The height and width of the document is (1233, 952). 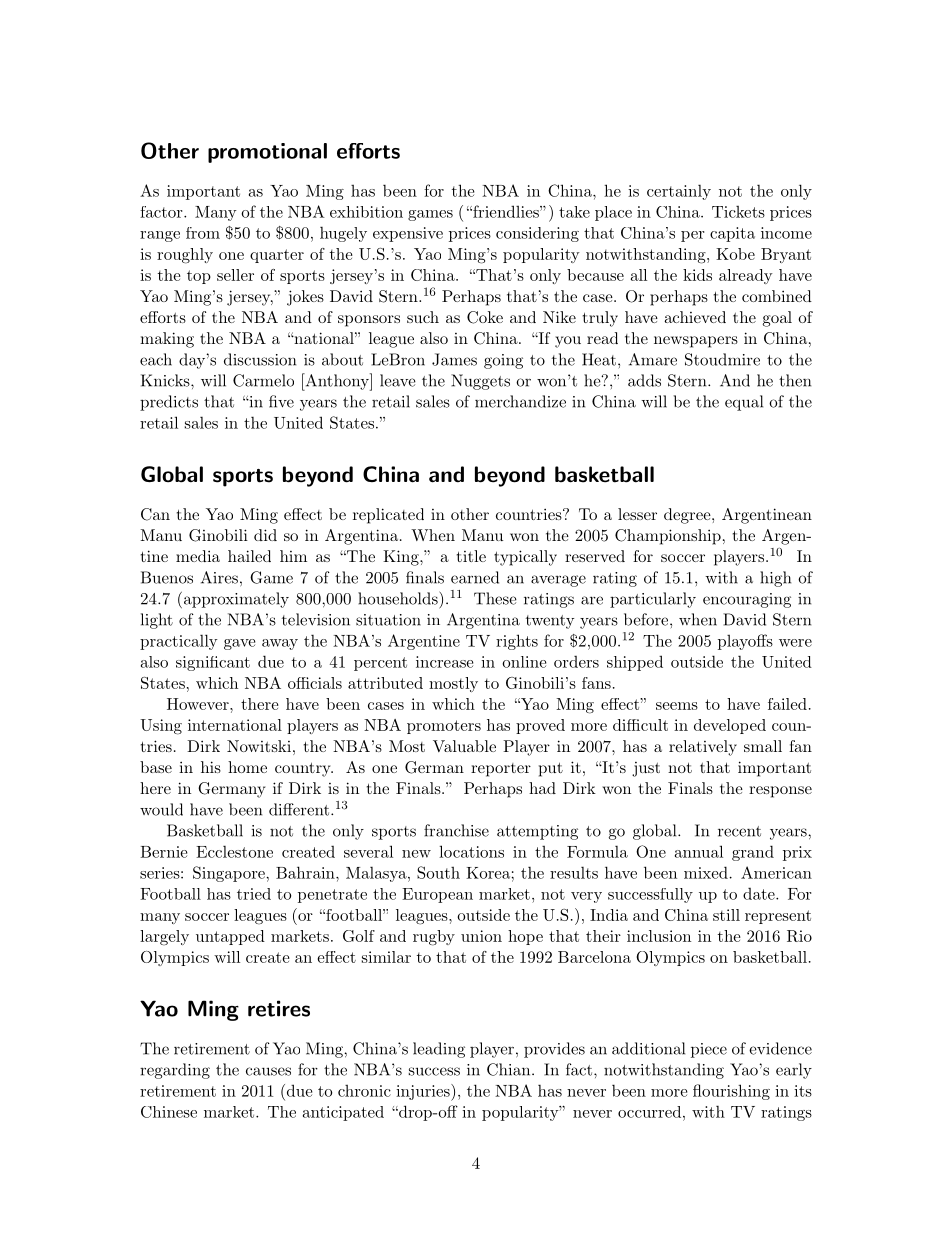 What do you see at coordinates (234, 851) in the document?
I see `Ecclestone` at bounding box center [234, 851].
